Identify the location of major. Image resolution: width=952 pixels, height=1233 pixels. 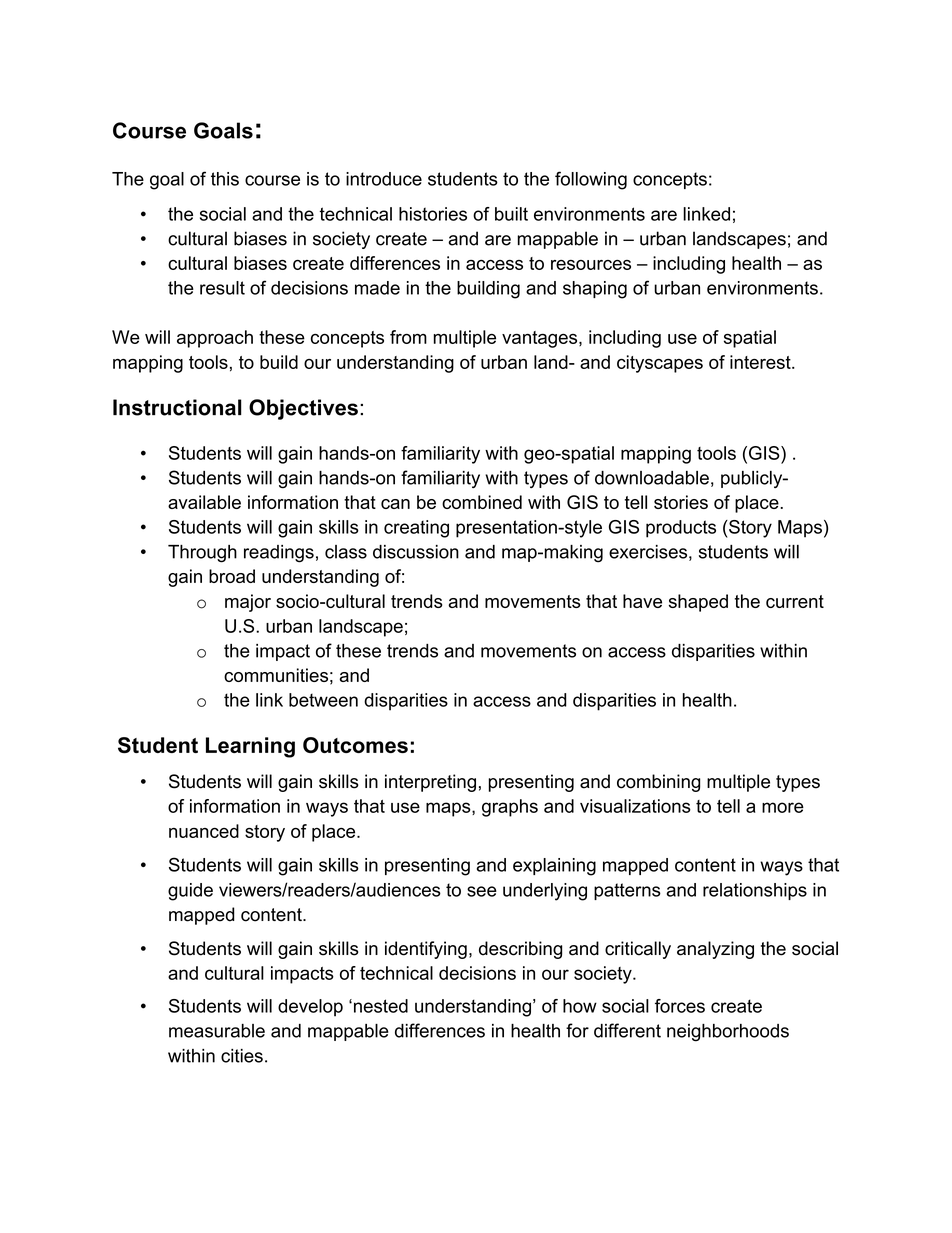
(248, 603).
